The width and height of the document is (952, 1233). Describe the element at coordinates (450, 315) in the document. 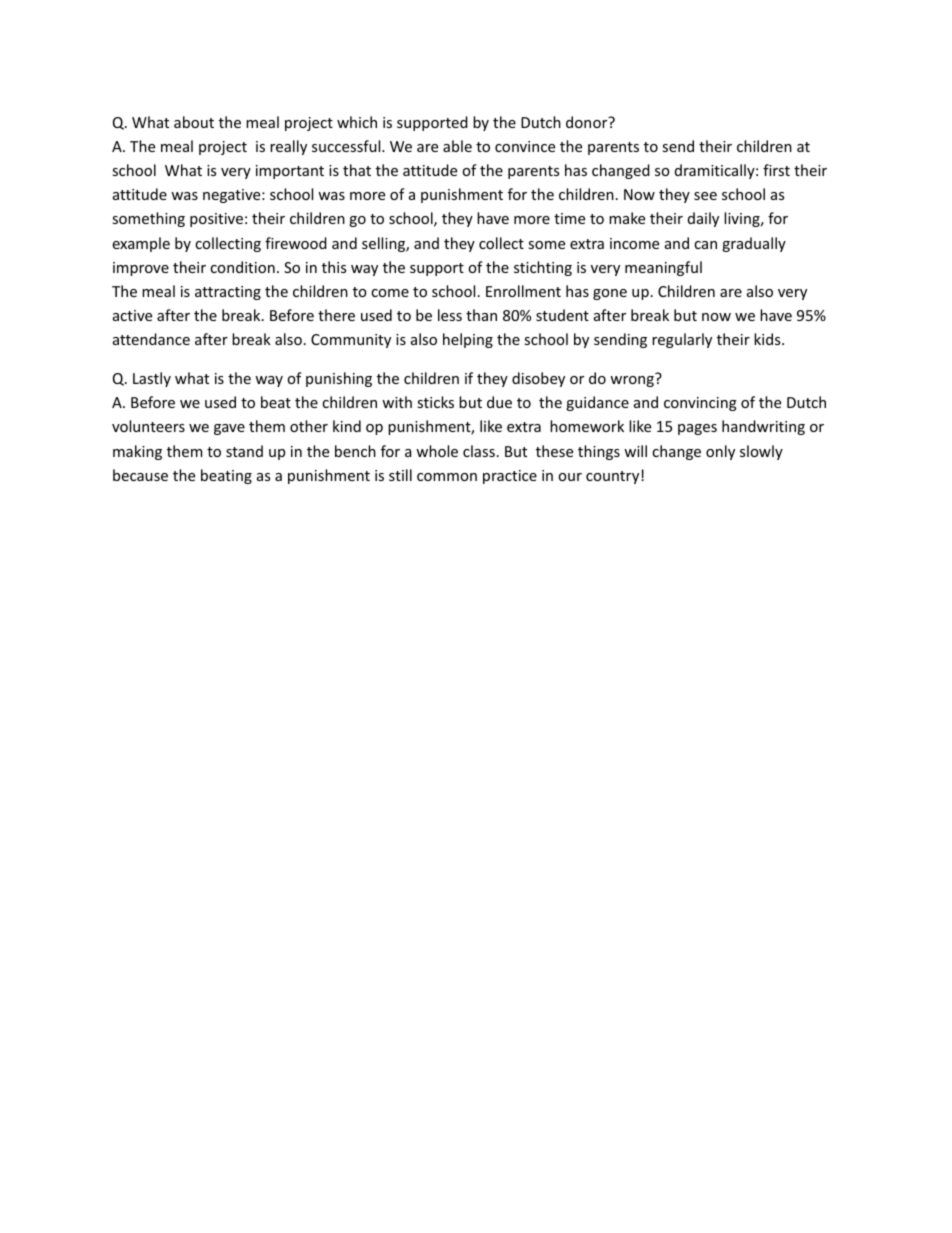

I see `less` at that location.
